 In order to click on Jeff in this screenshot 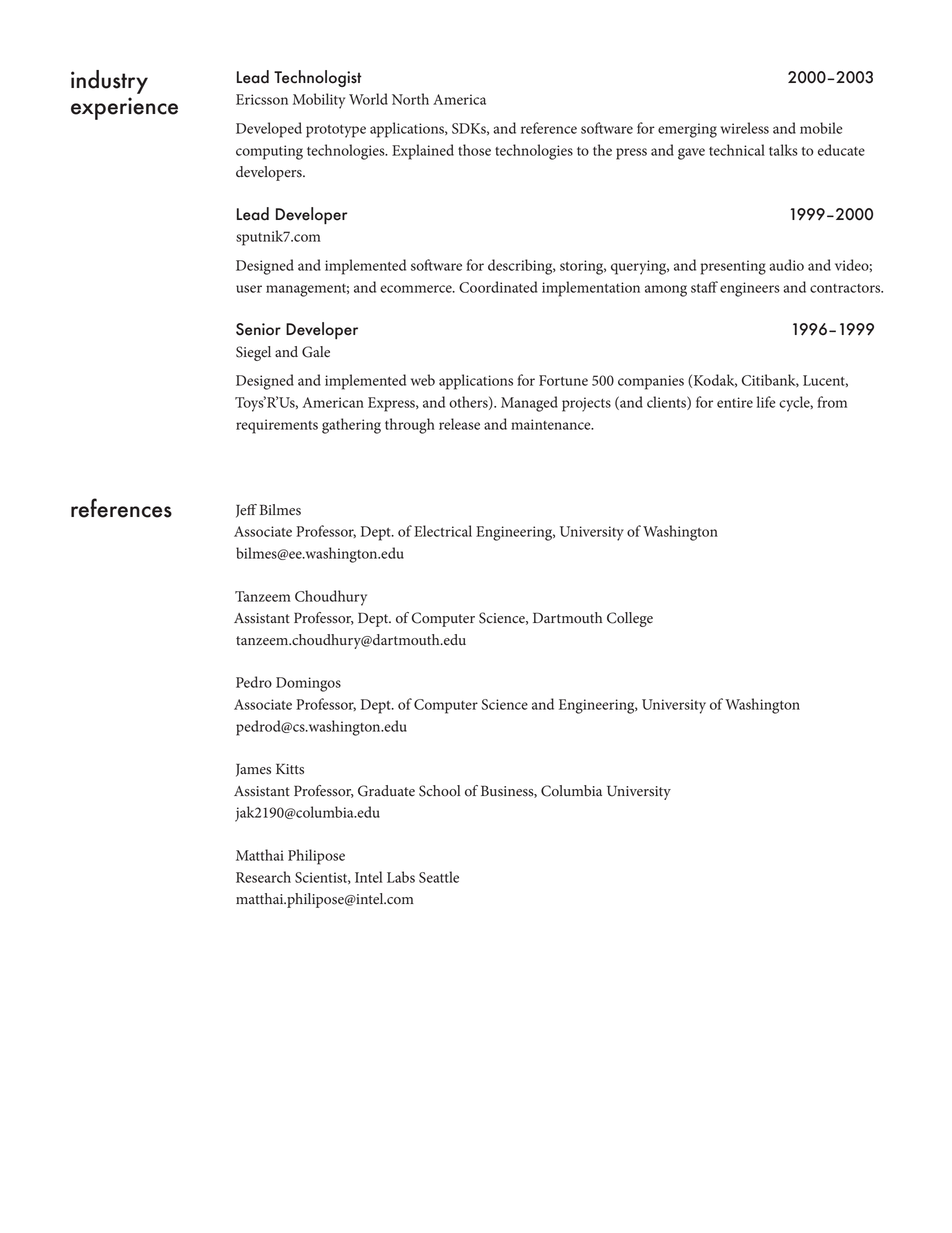, I will do `click(246, 511)`.
